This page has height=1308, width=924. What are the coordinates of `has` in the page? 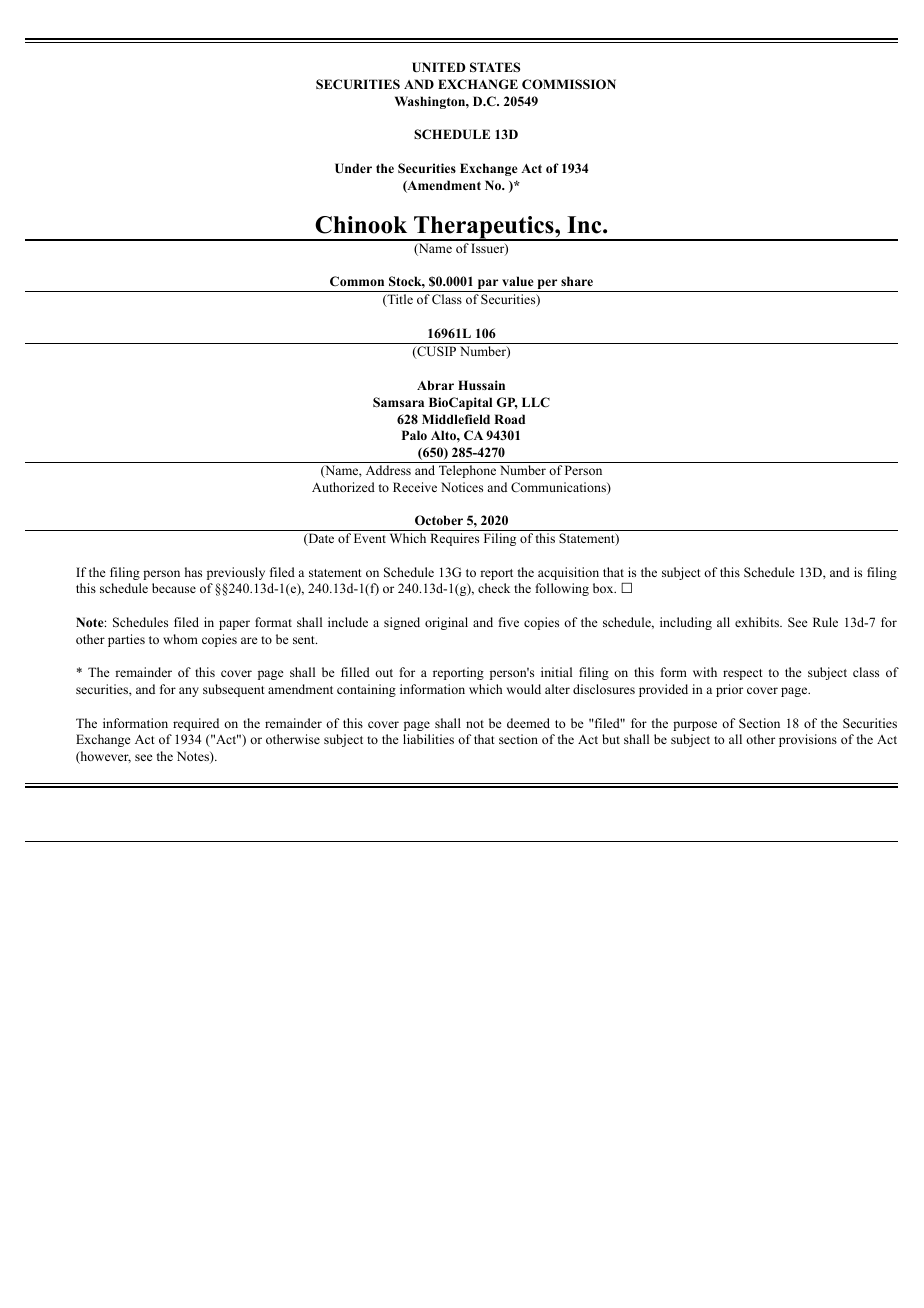 It's located at (193, 572).
